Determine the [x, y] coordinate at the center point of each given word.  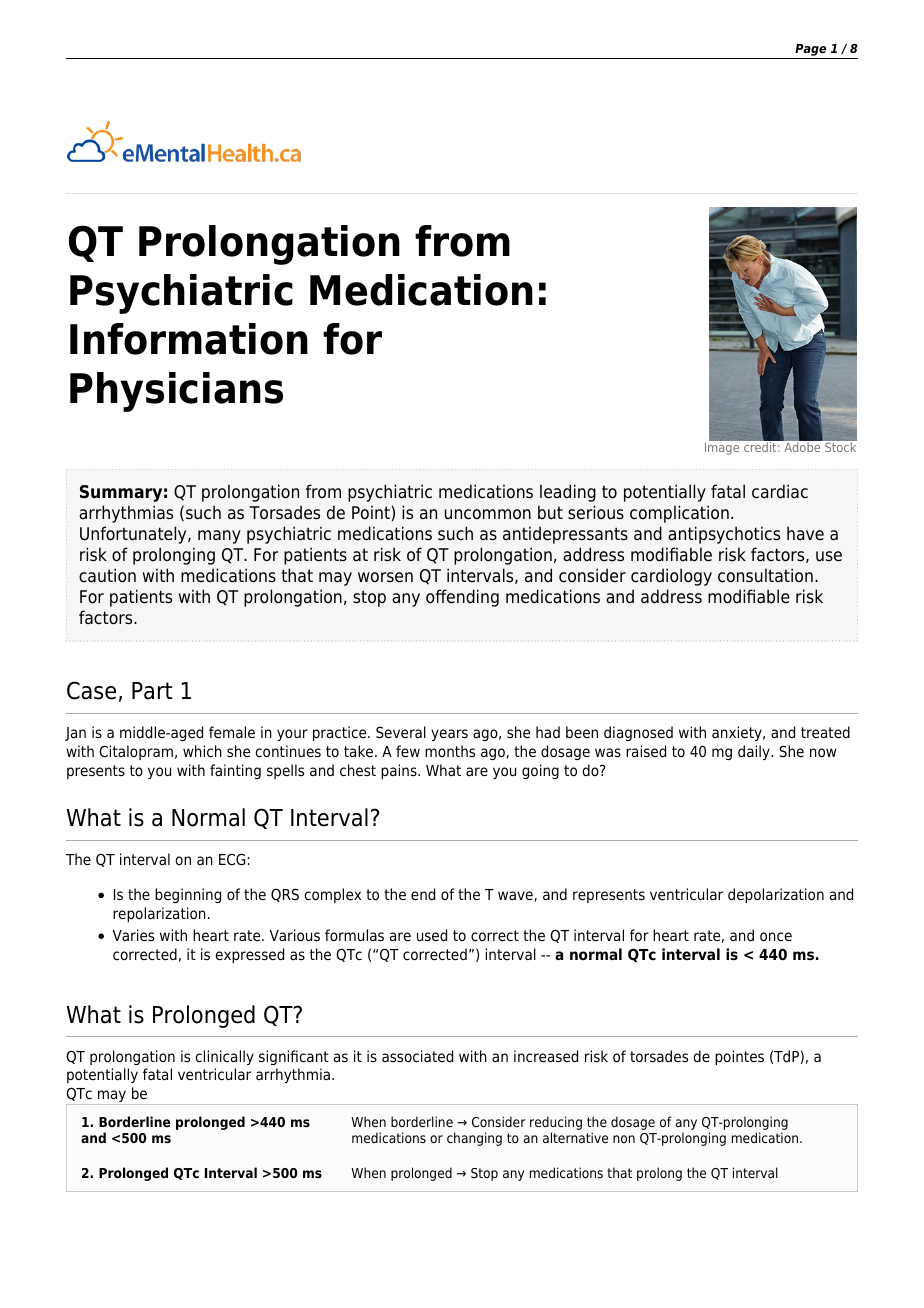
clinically [224, 1057]
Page [810, 50]
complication [679, 514]
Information [189, 339]
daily [755, 752]
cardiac [780, 491]
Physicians [176, 392]
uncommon [488, 514]
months [450, 751]
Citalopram [136, 752]
